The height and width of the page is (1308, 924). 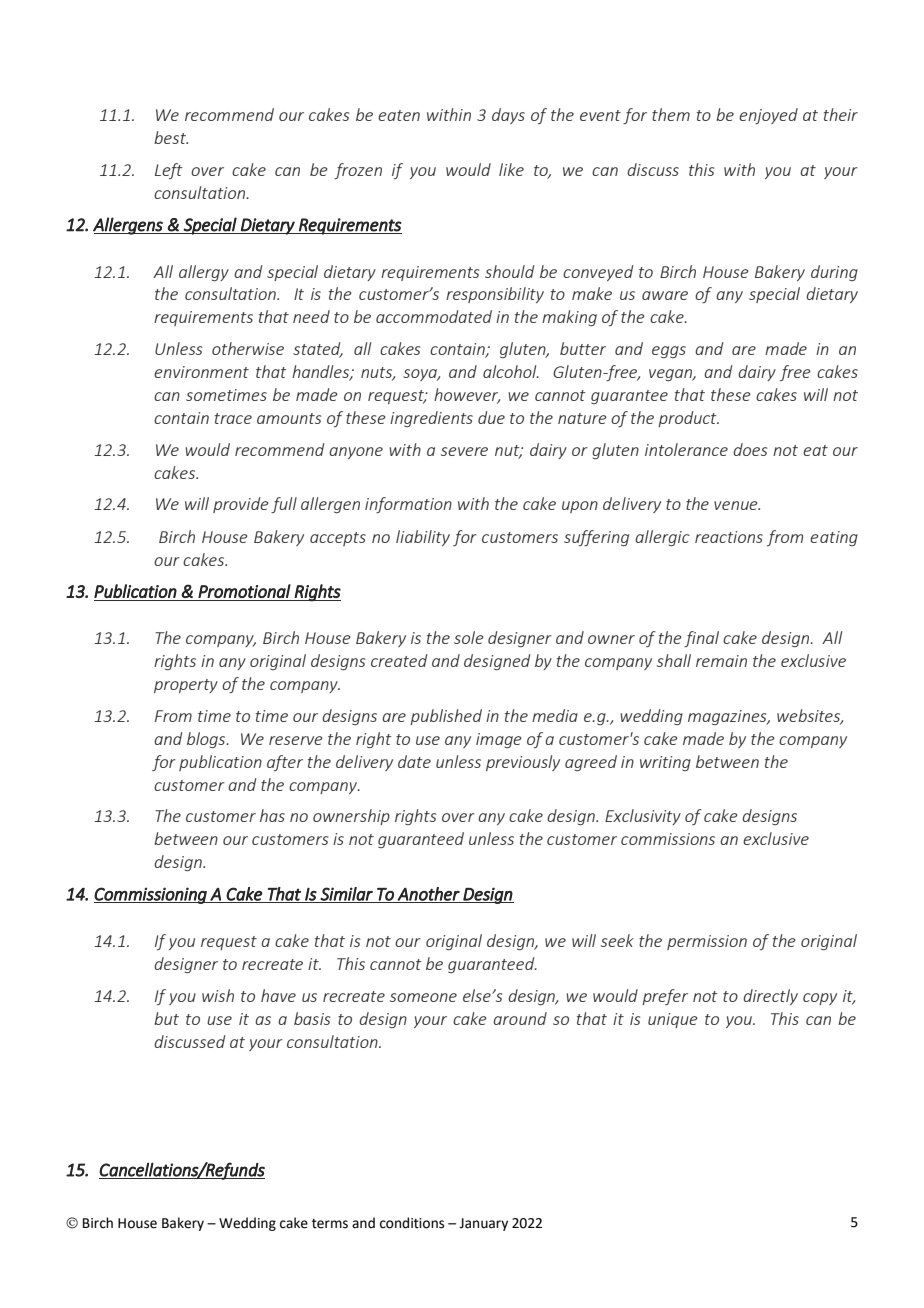 I want to click on like, so click(x=511, y=169).
